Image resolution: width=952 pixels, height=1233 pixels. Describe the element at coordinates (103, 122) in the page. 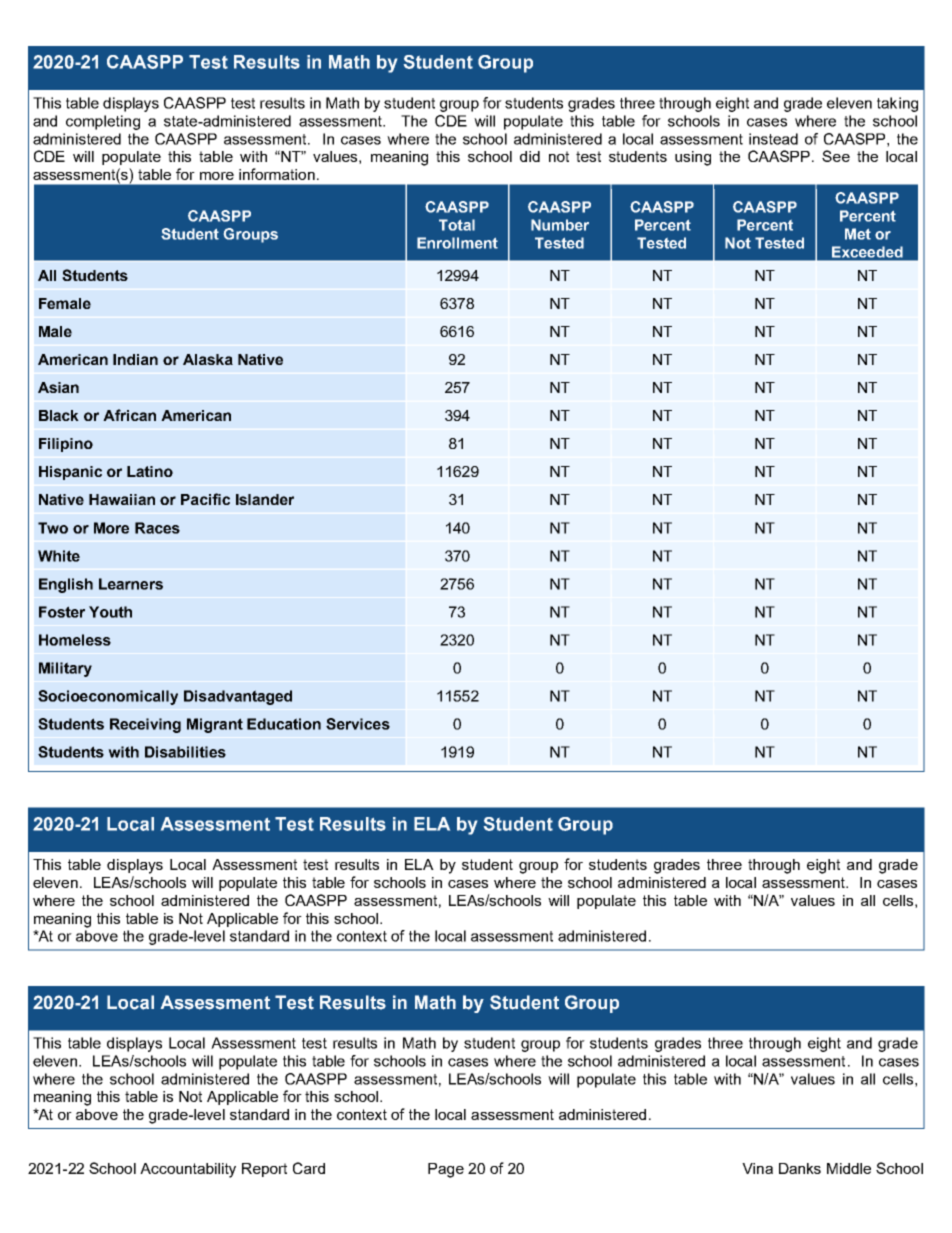

I see `completing` at that location.
